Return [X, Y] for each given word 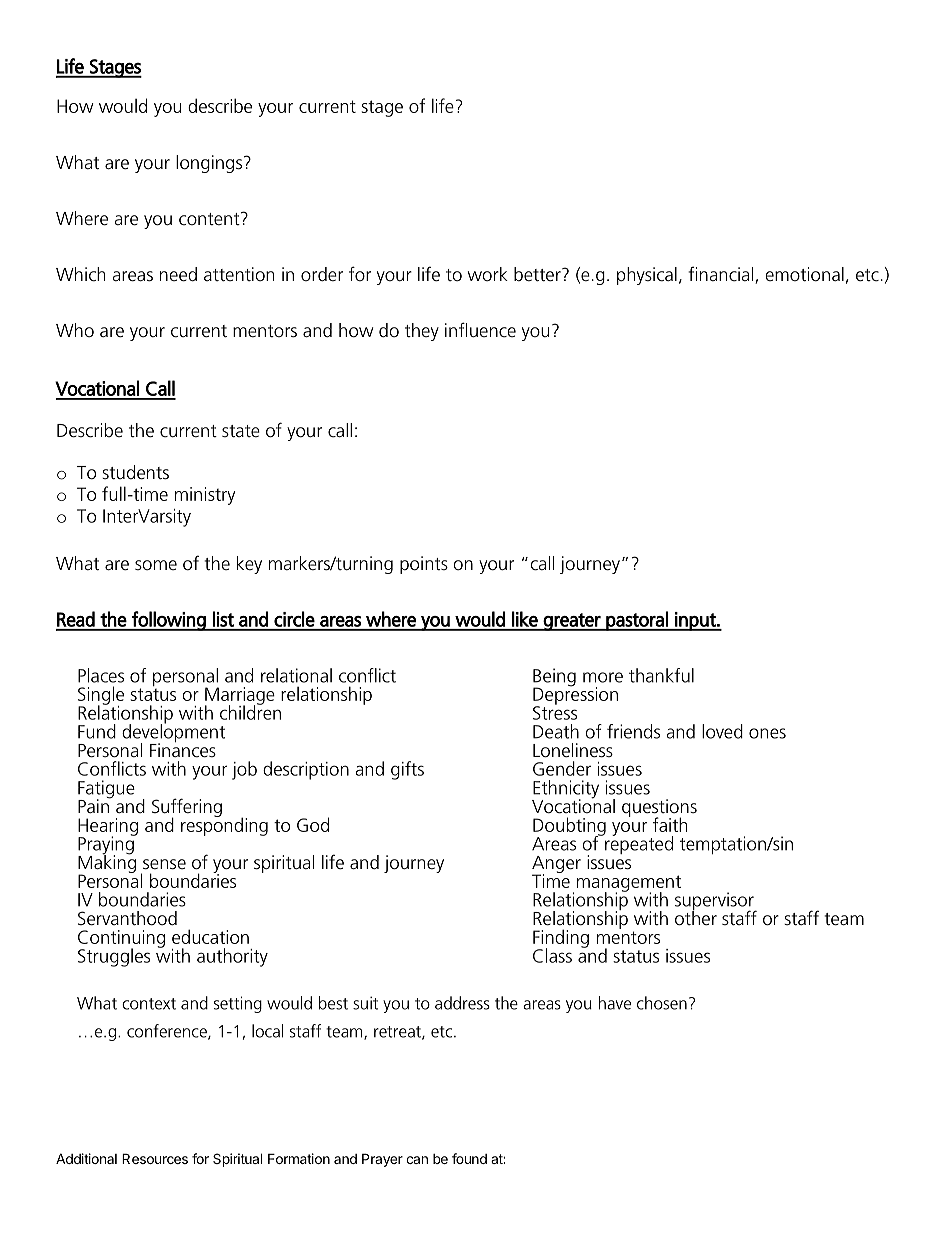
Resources [155, 1158]
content [210, 218]
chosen [662, 1003]
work [488, 274]
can [417, 1160]
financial [722, 275]
